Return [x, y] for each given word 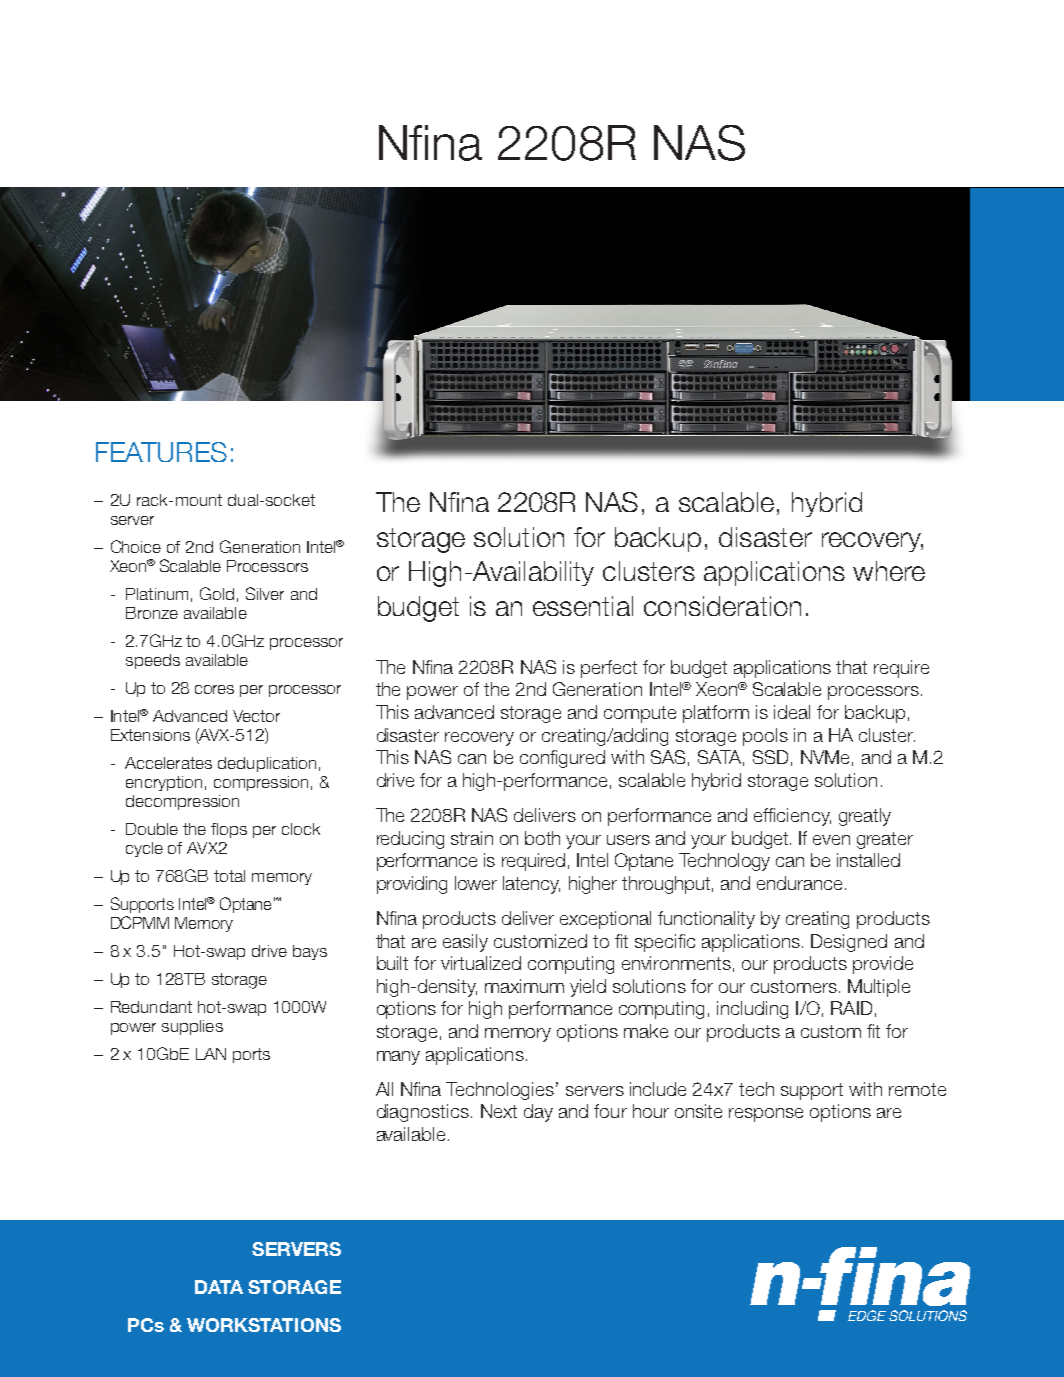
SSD [770, 757]
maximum [524, 986]
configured [562, 759]
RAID [851, 1008]
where [889, 571]
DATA [219, 1287]
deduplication [267, 764]
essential [583, 606]
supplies [192, 1027]
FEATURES [161, 452]
